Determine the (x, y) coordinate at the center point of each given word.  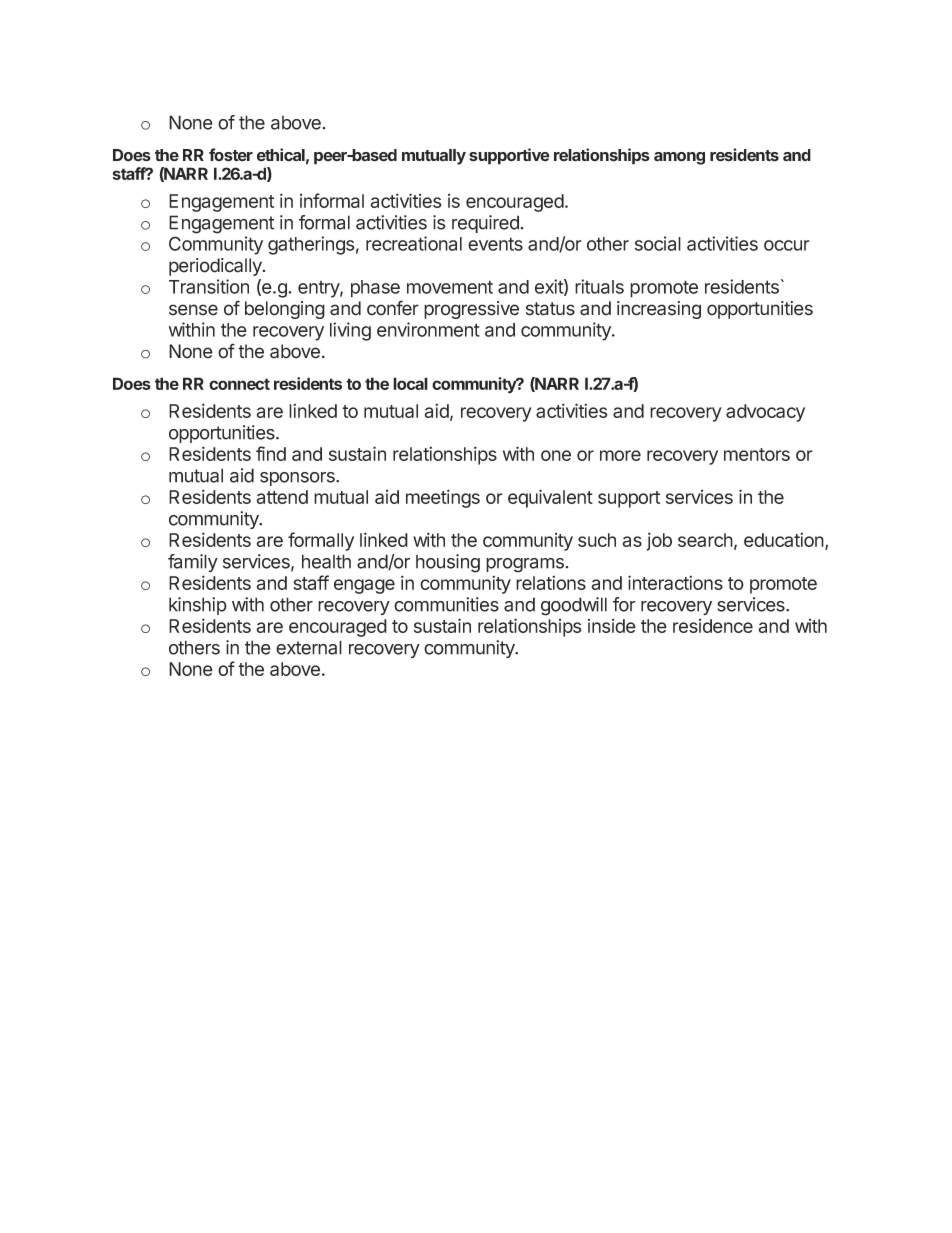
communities (446, 604)
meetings (443, 498)
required (485, 224)
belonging (285, 310)
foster (231, 155)
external (309, 647)
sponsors (298, 479)
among (679, 158)
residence (713, 626)
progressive (471, 310)
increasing (659, 310)
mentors (757, 454)
